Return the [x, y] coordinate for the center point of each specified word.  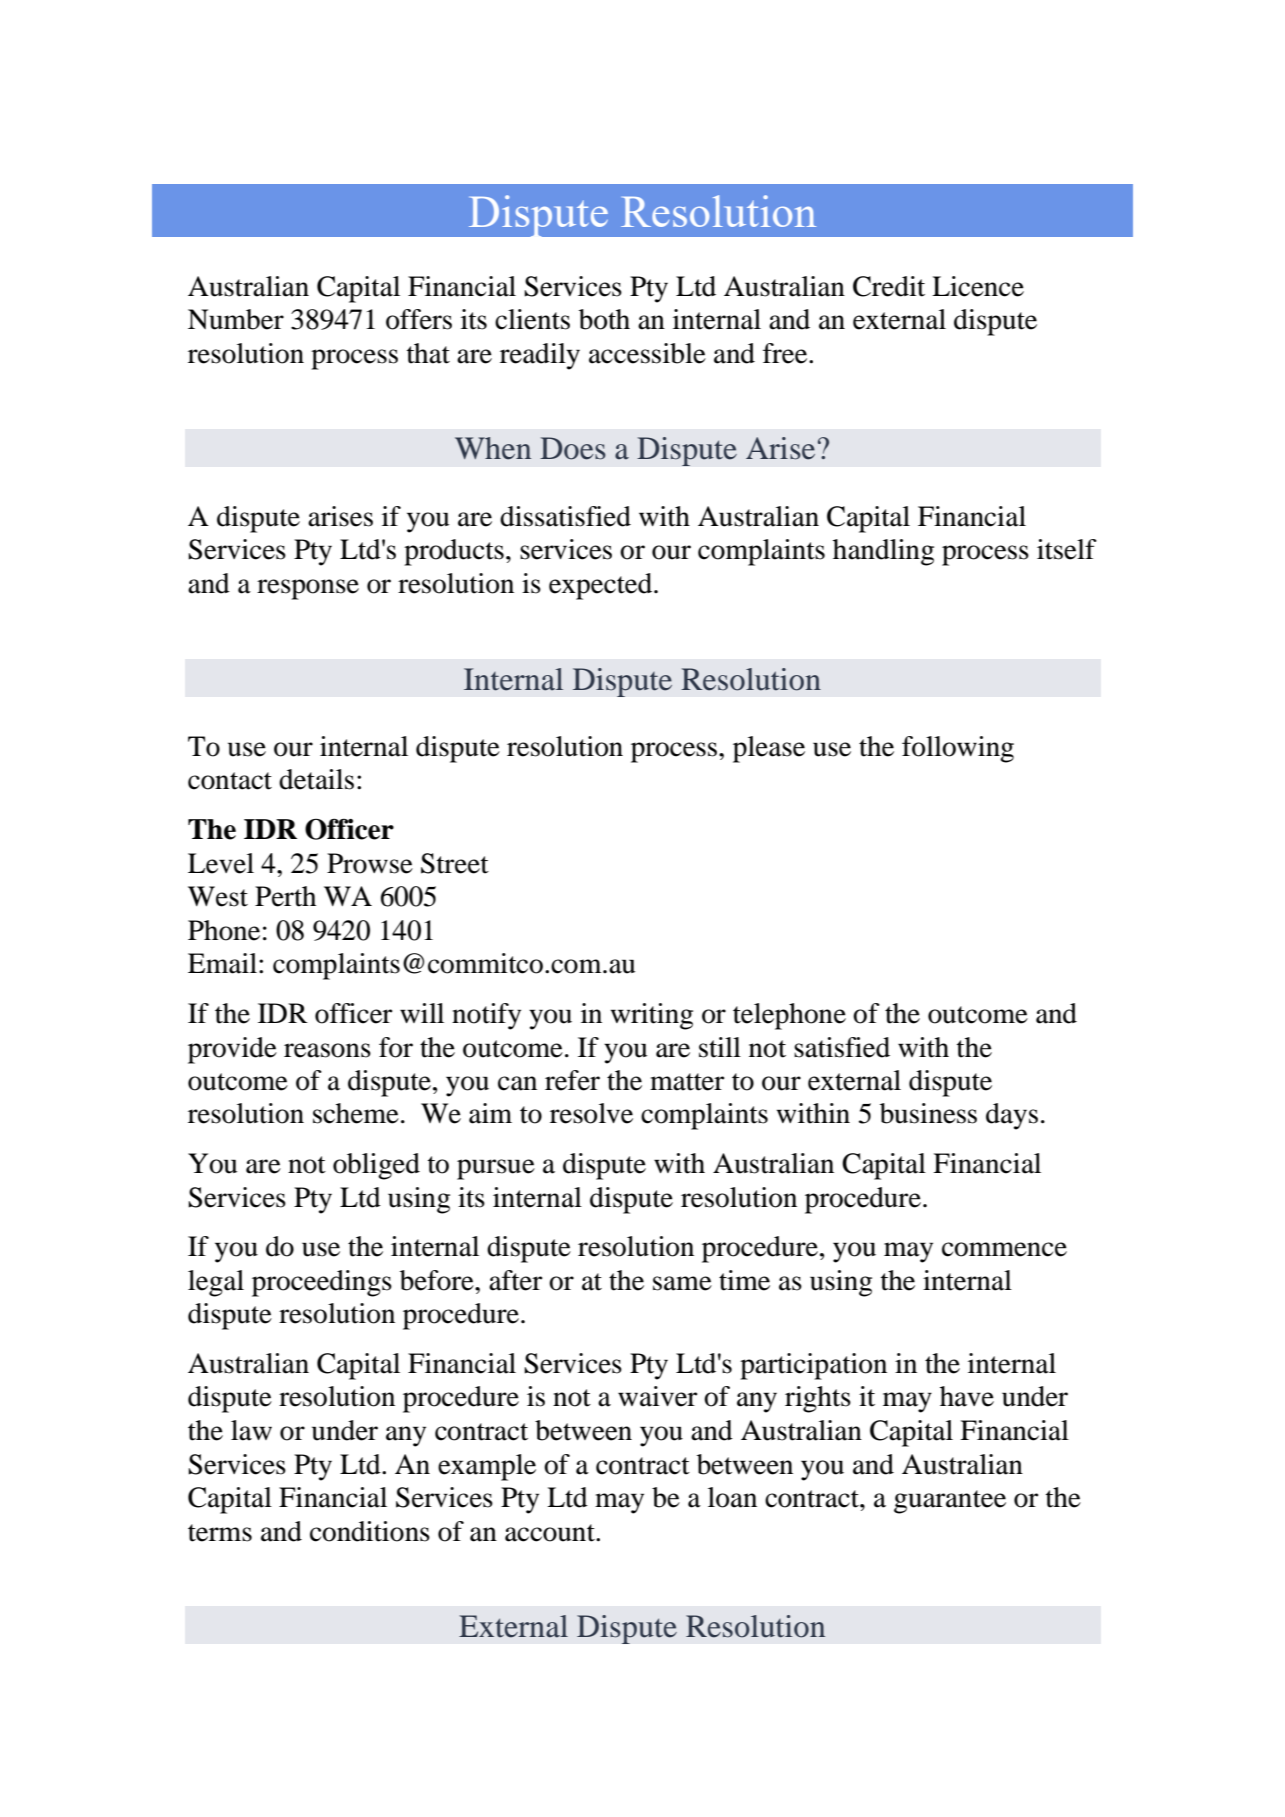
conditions [370, 1531]
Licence [978, 286]
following [958, 749]
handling [883, 552]
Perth [285, 896]
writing [652, 1016]
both [604, 319]
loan [732, 1497]
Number [236, 319]
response [308, 589]
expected [602, 586]
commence [1004, 1249]
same [682, 1283]
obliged [376, 1166]
